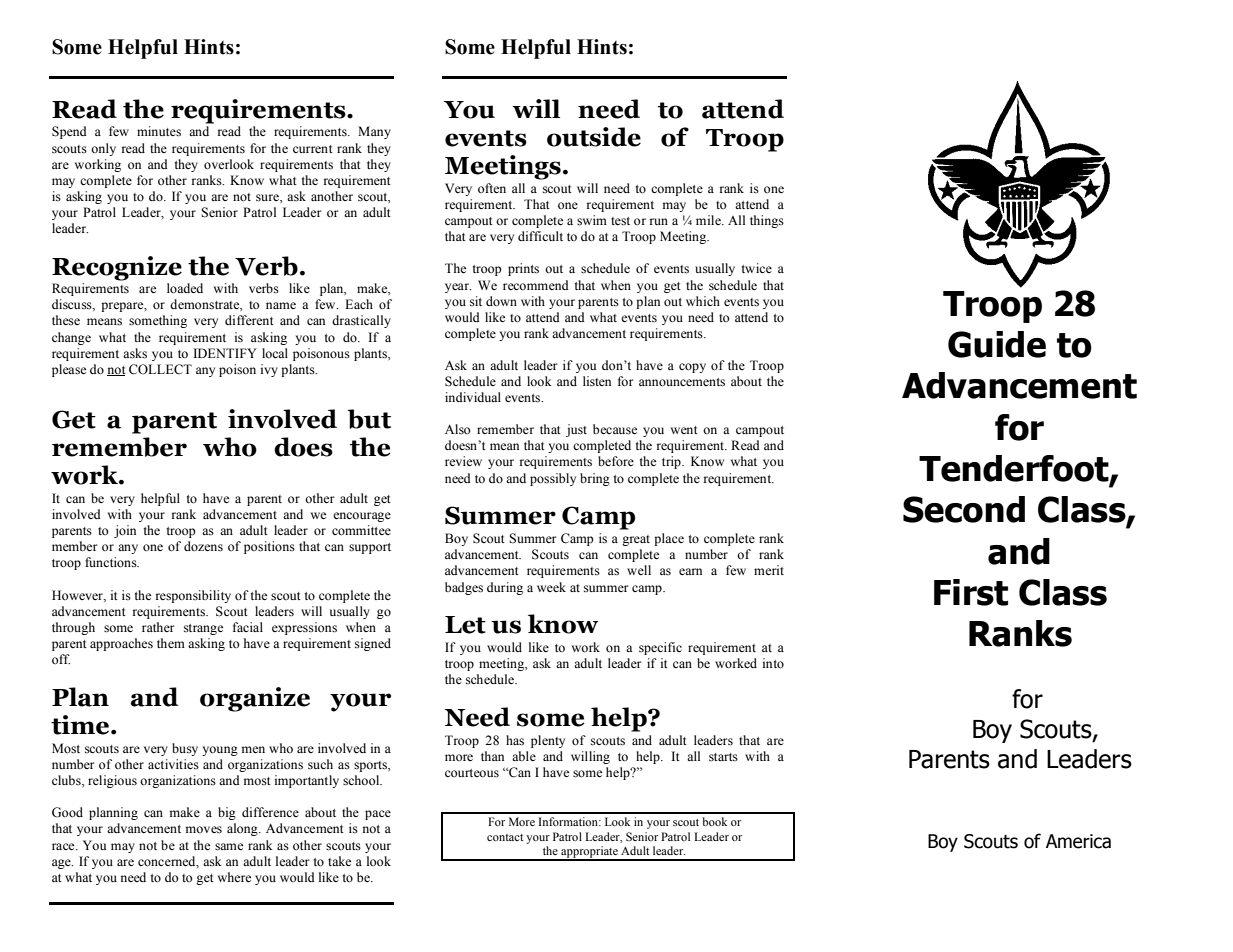 Image resolution: width=1233 pixels, height=952 pixels. Describe the element at coordinates (589, 853) in the document. I see `appropriate` at that location.
